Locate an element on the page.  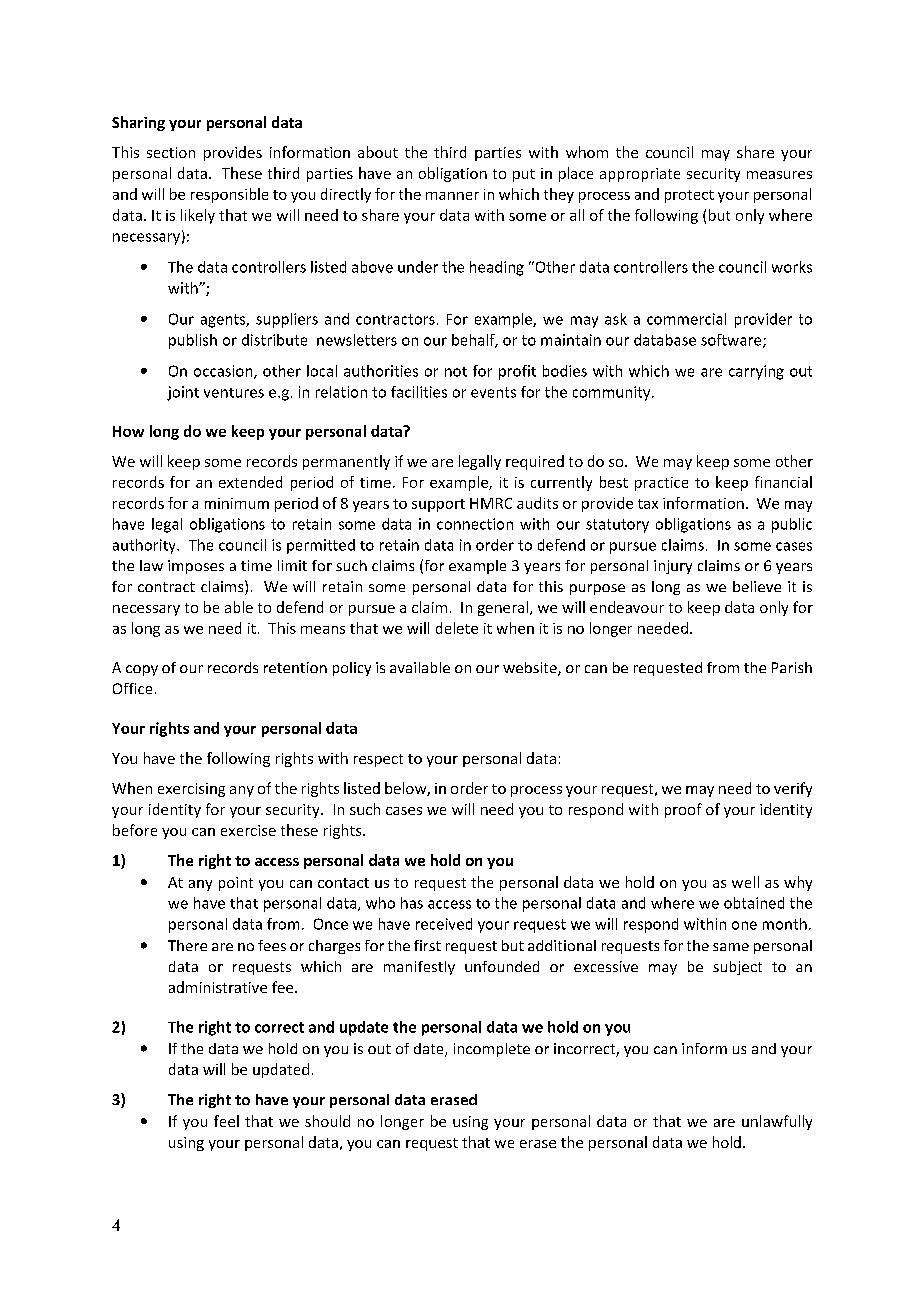
believe is located at coordinates (757, 586).
